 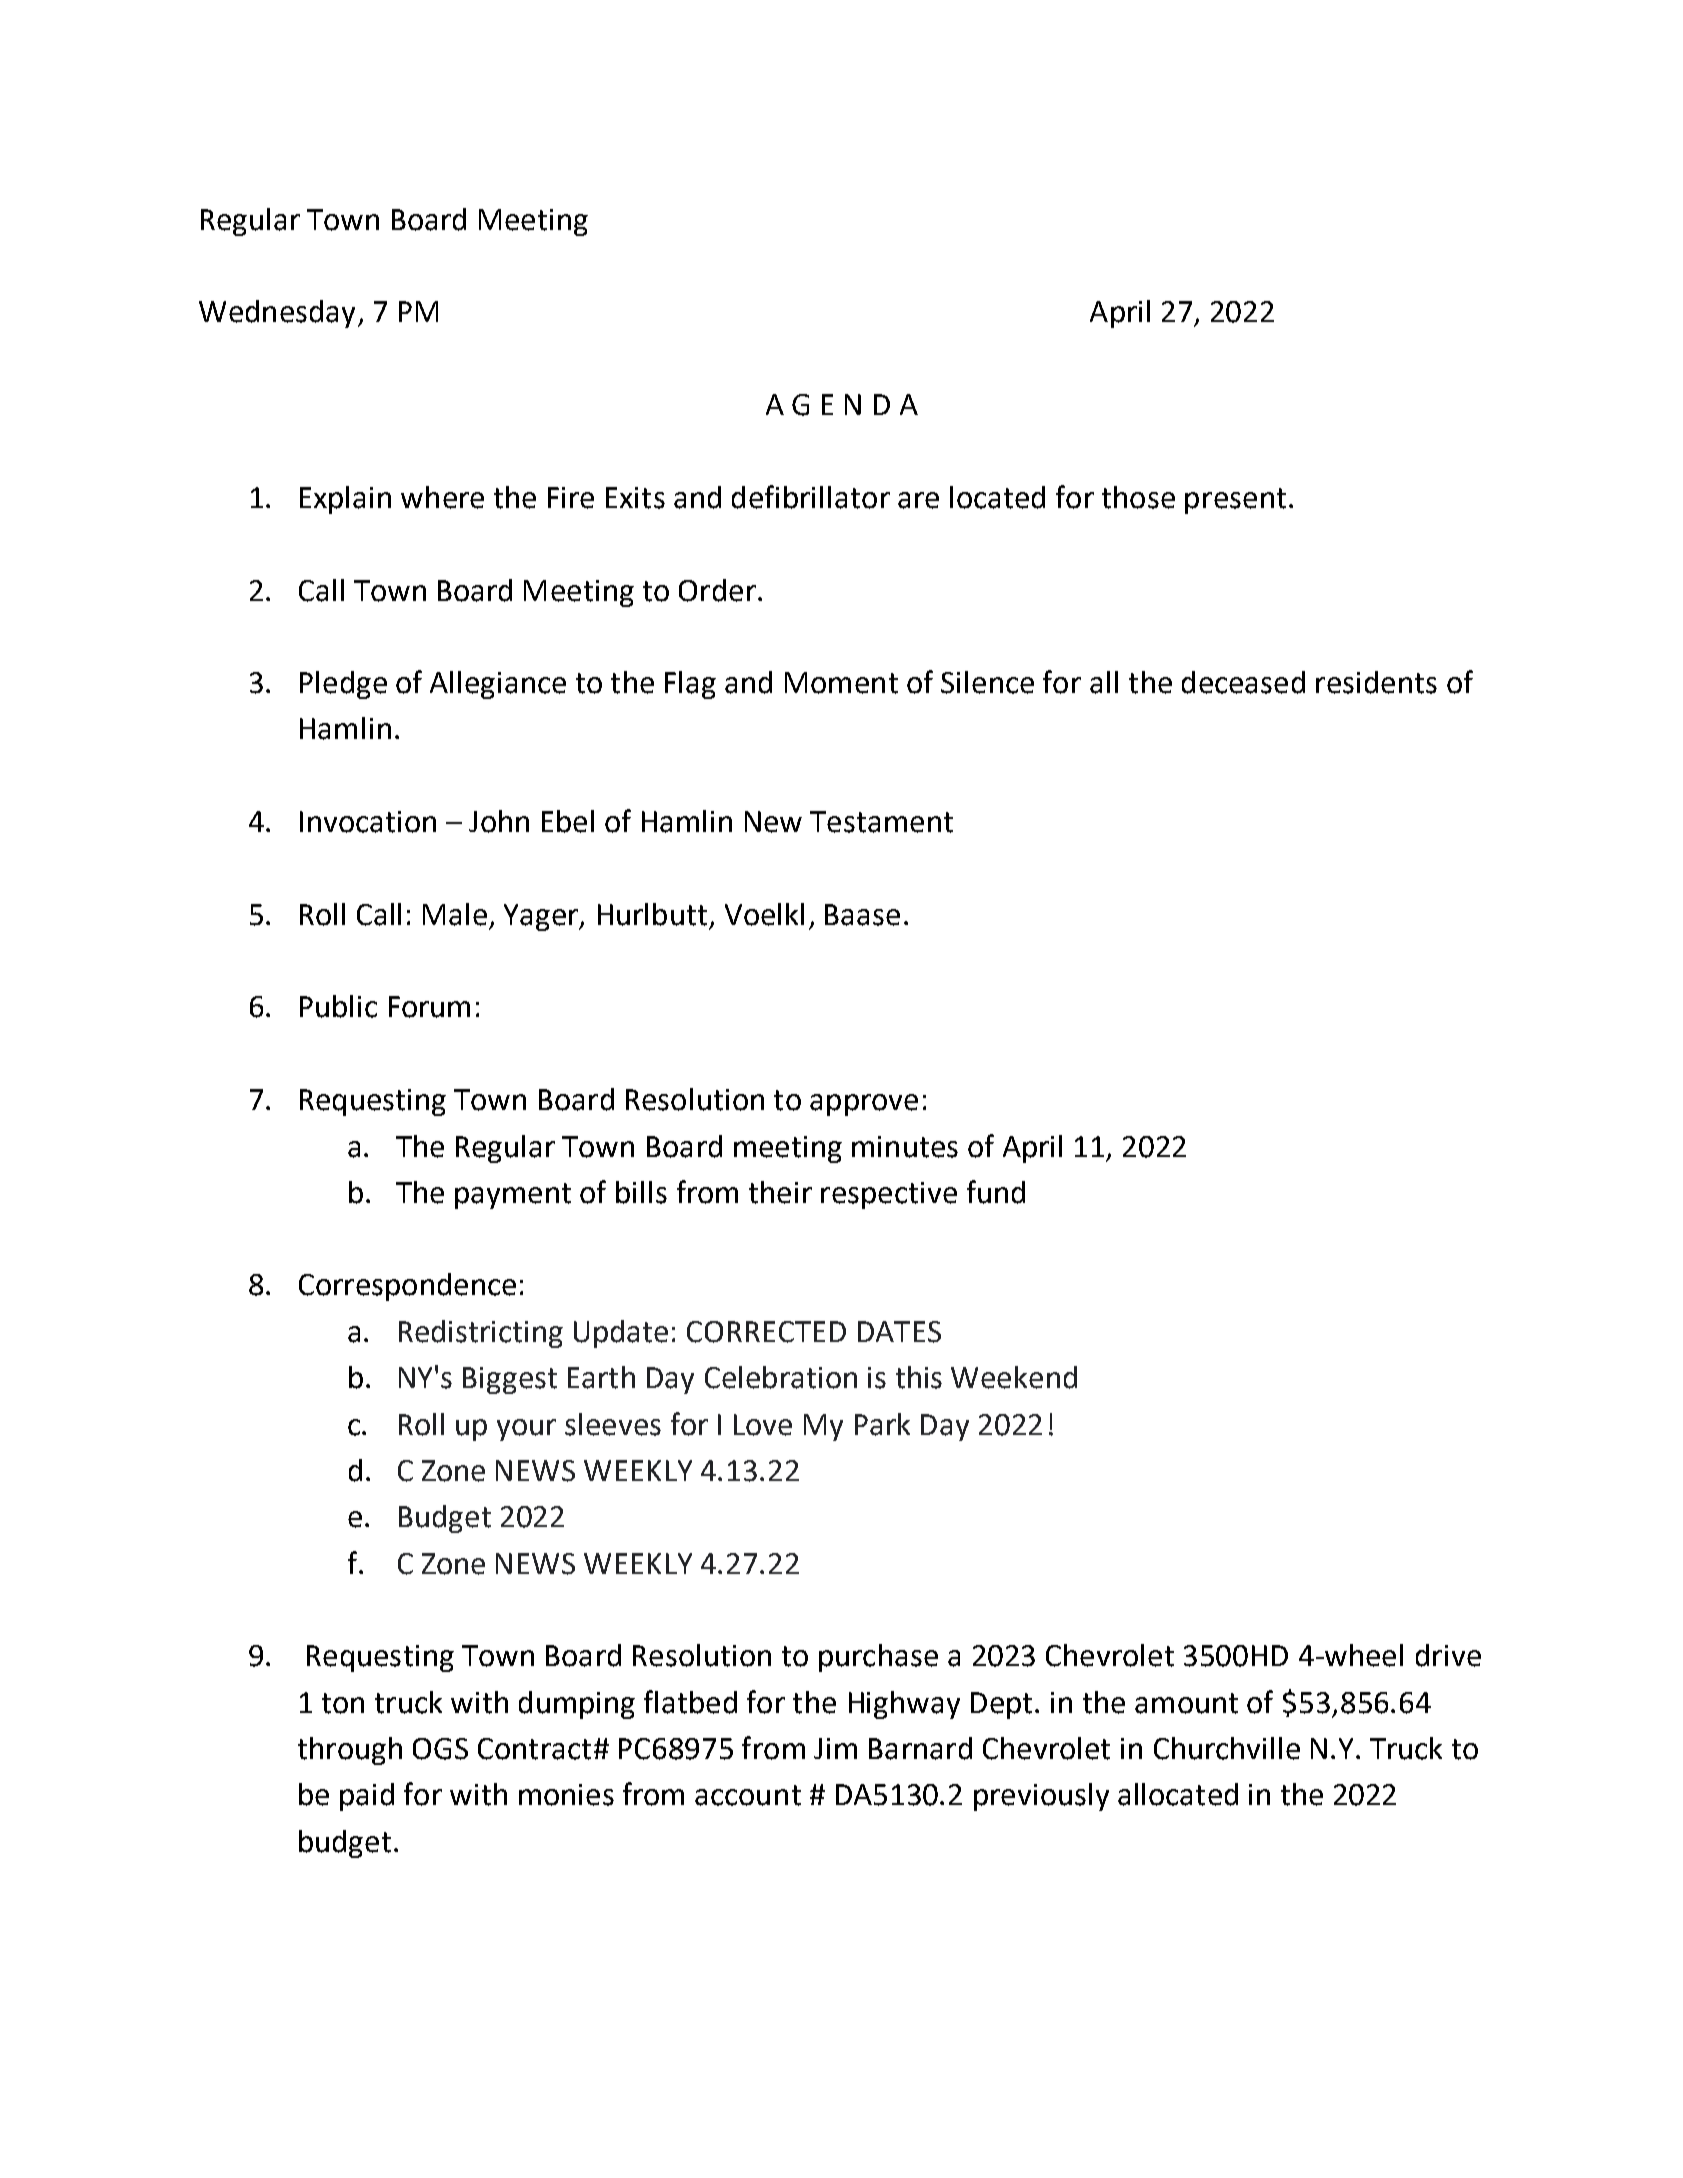 I want to click on fund, so click(x=996, y=1192).
